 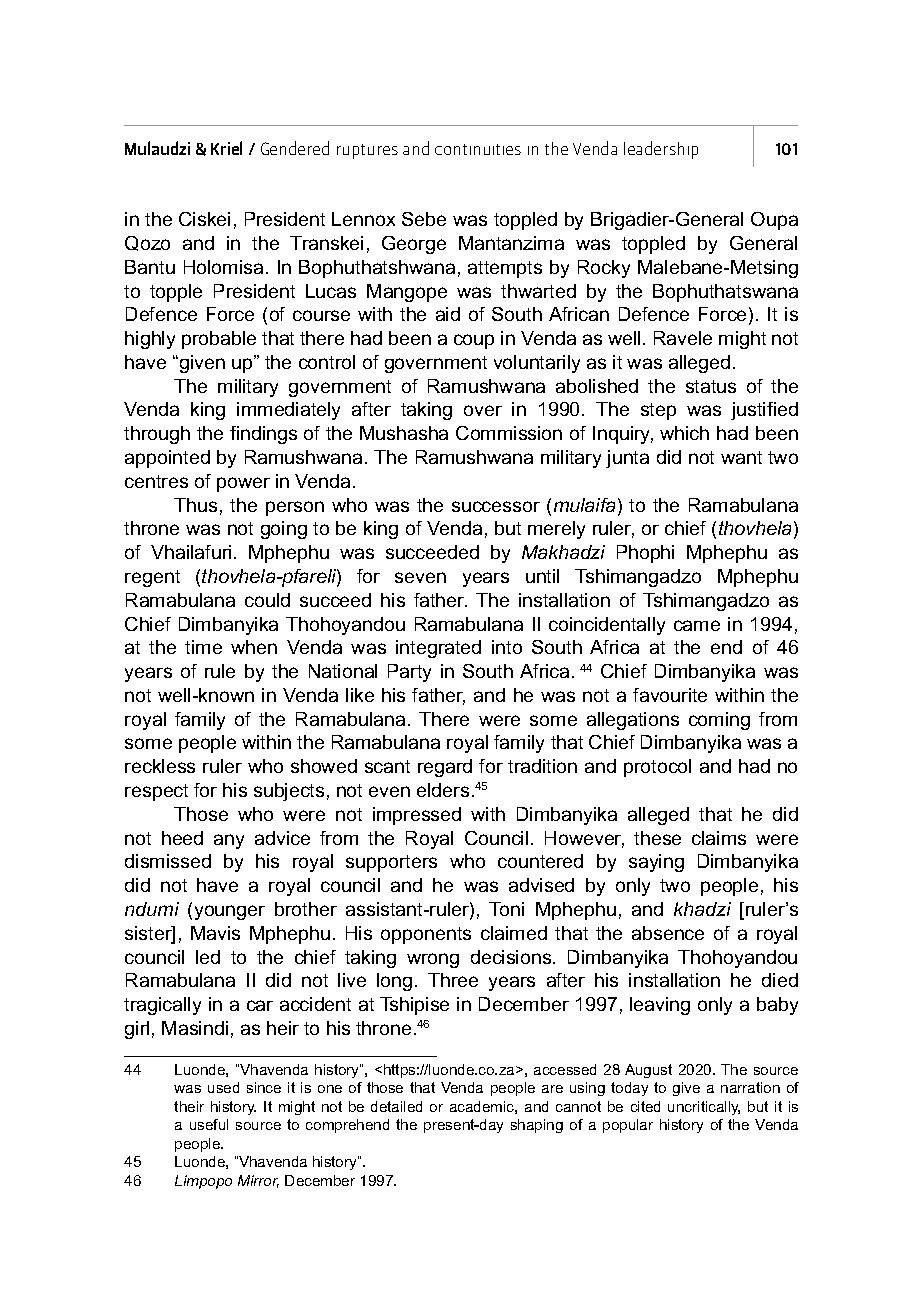 What do you see at coordinates (263, 435) in the document?
I see `findings` at bounding box center [263, 435].
